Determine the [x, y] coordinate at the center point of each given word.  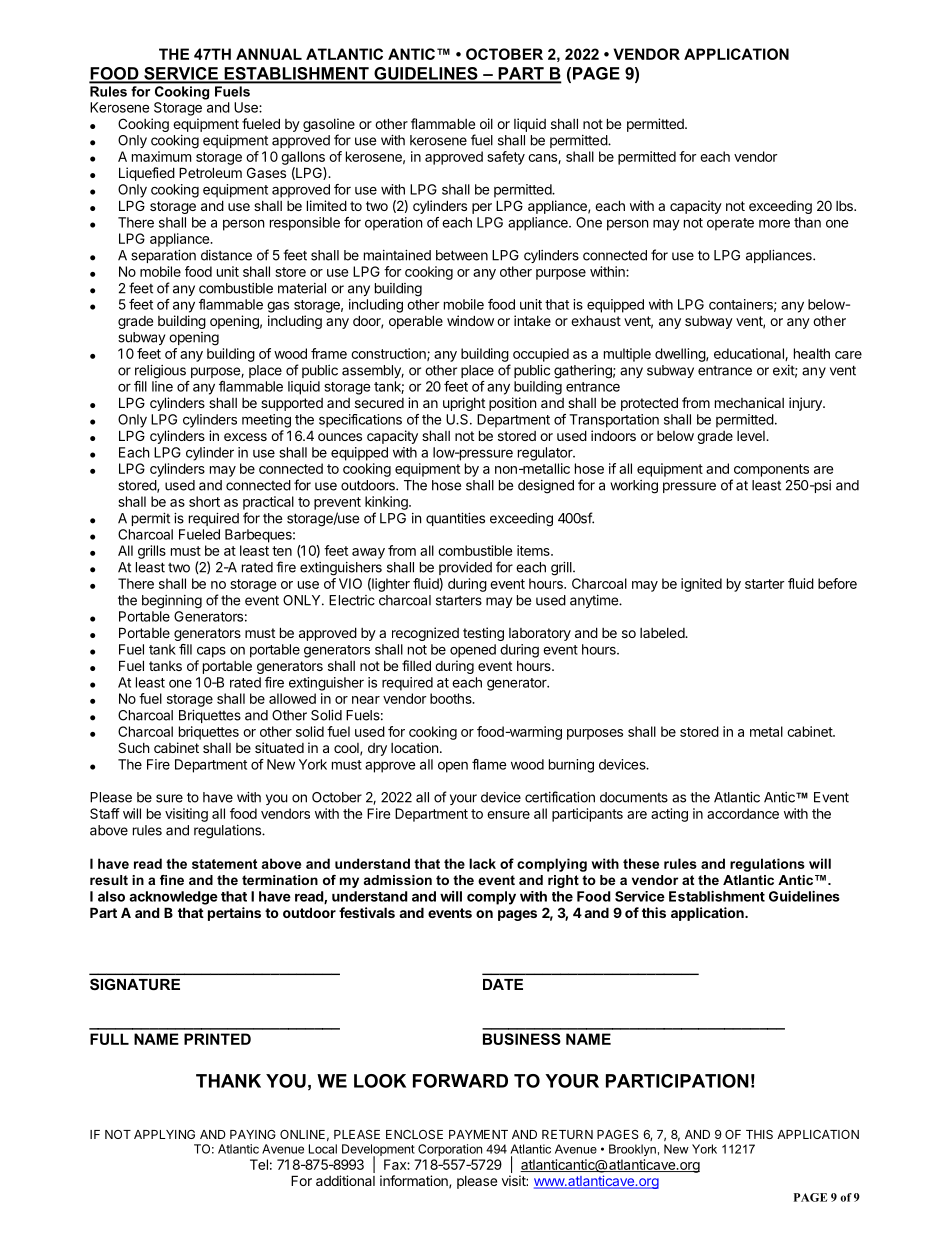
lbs [845, 206]
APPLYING [164, 1134]
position [512, 404]
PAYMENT [478, 1134]
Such [134, 747]
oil [486, 123]
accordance [743, 813]
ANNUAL [269, 54]
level [752, 436]
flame [489, 764]
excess [245, 437]
